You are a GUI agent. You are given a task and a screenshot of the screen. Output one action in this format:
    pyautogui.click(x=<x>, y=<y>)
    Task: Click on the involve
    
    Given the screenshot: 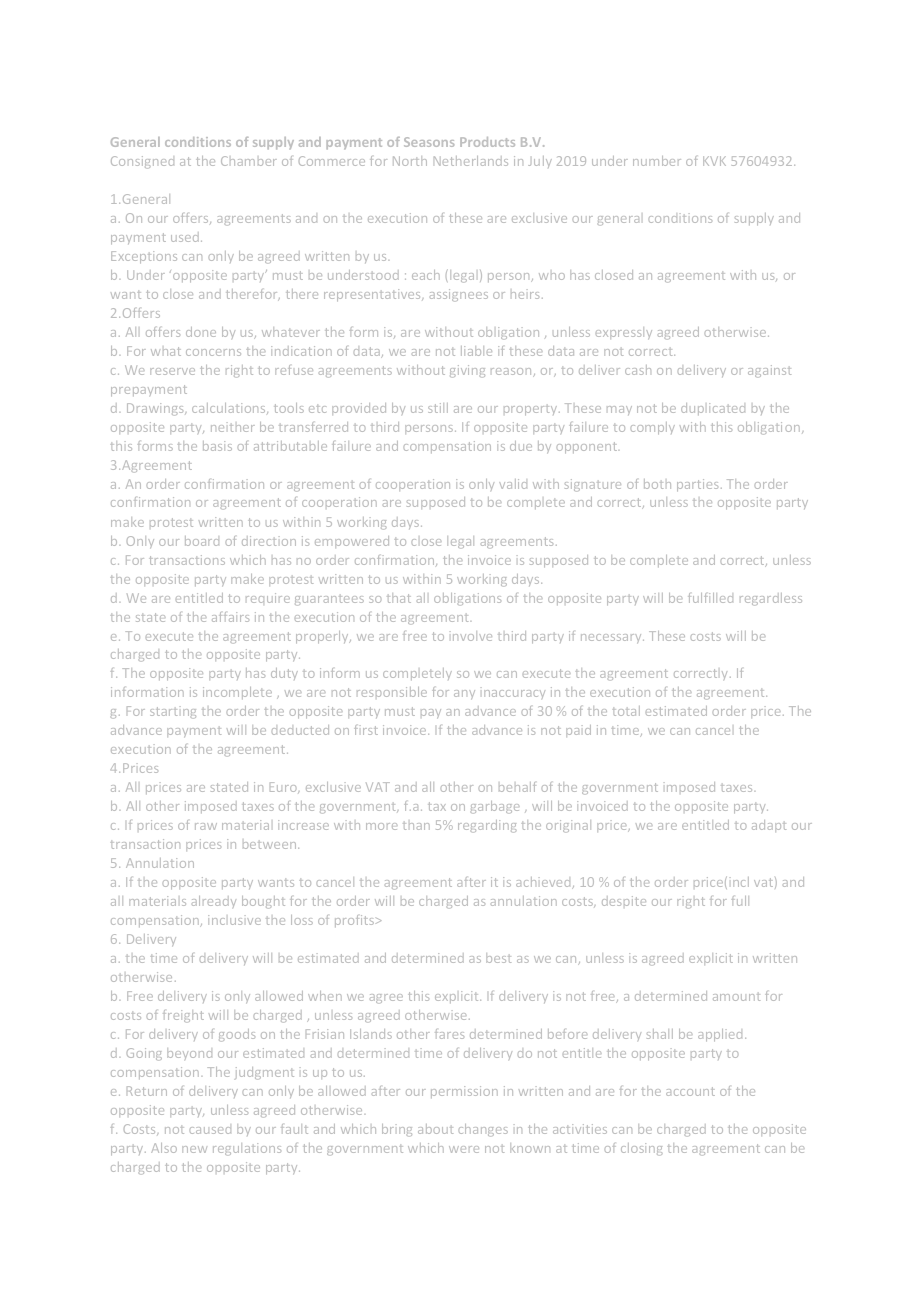 What is the action you would take?
    pyautogui.click(x=471, y=636)
